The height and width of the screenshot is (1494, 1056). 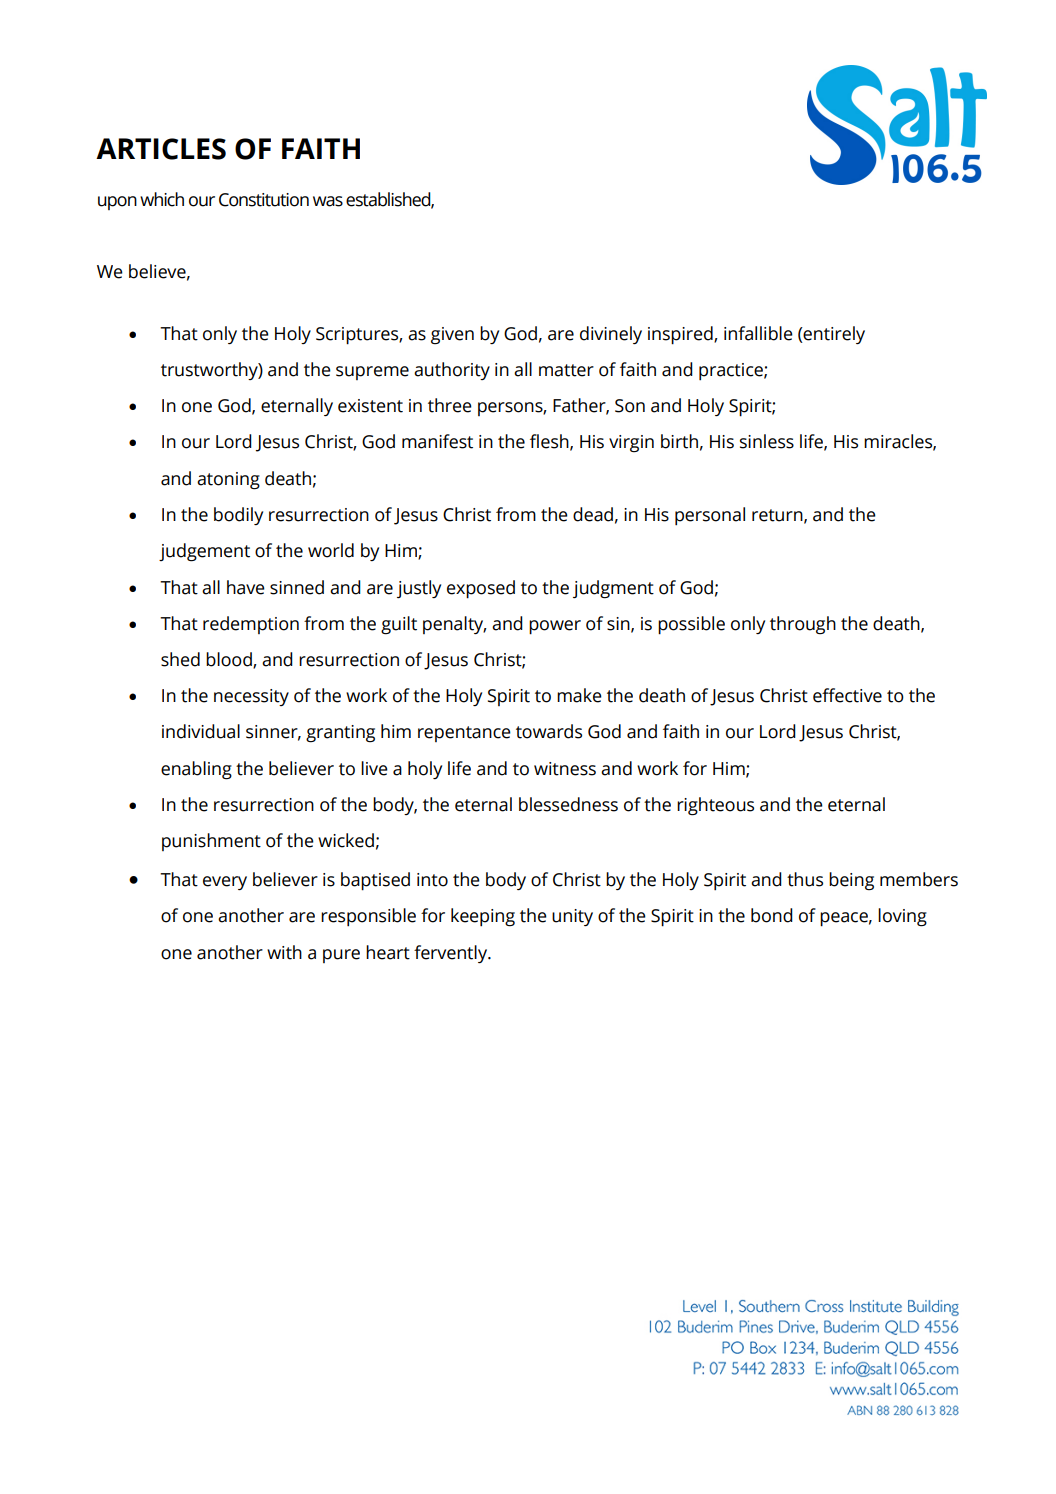 I want to click on with, so click(x=284, y=952).
